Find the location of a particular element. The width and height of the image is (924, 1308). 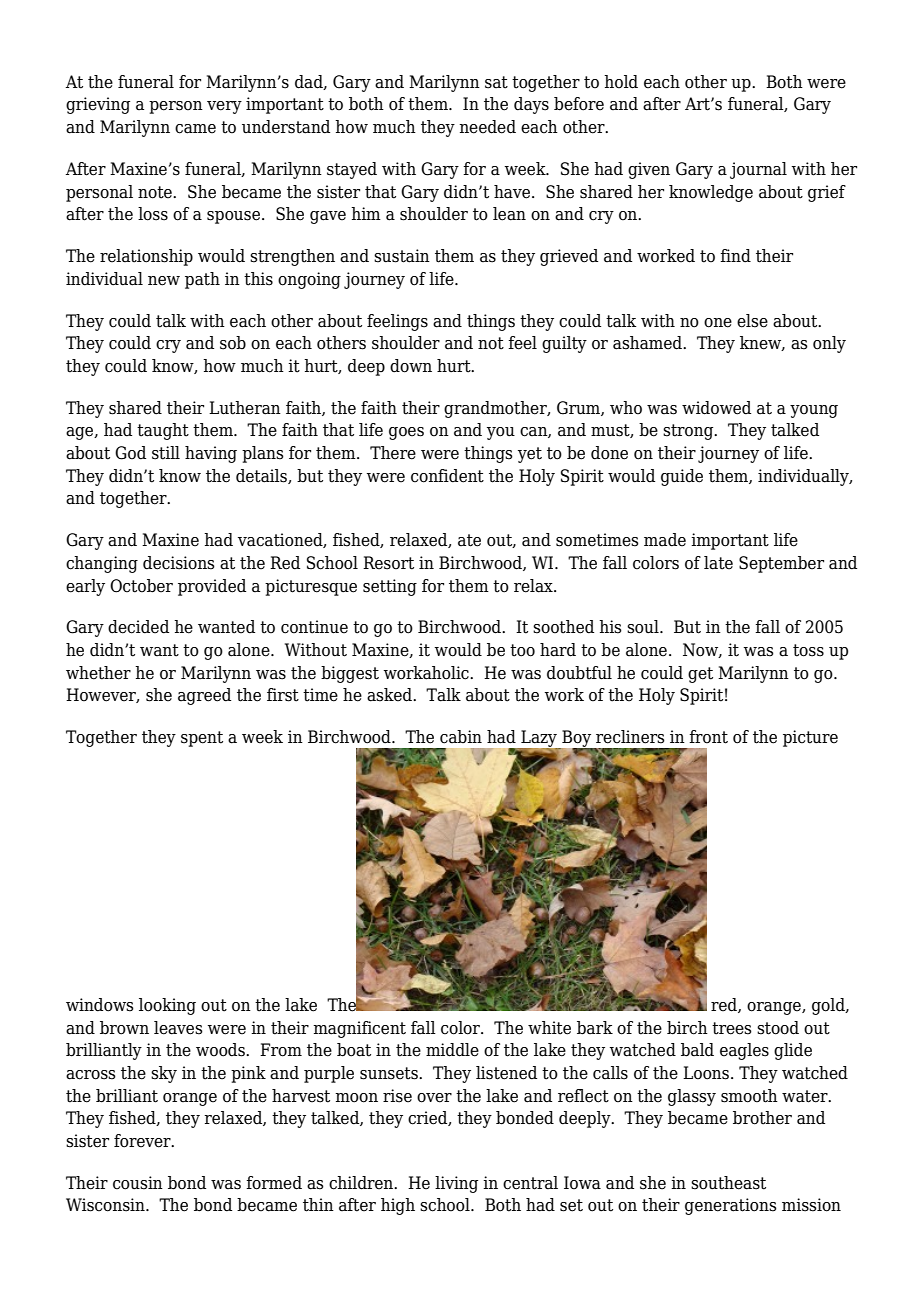

late is located at coordinates (718, 563).
